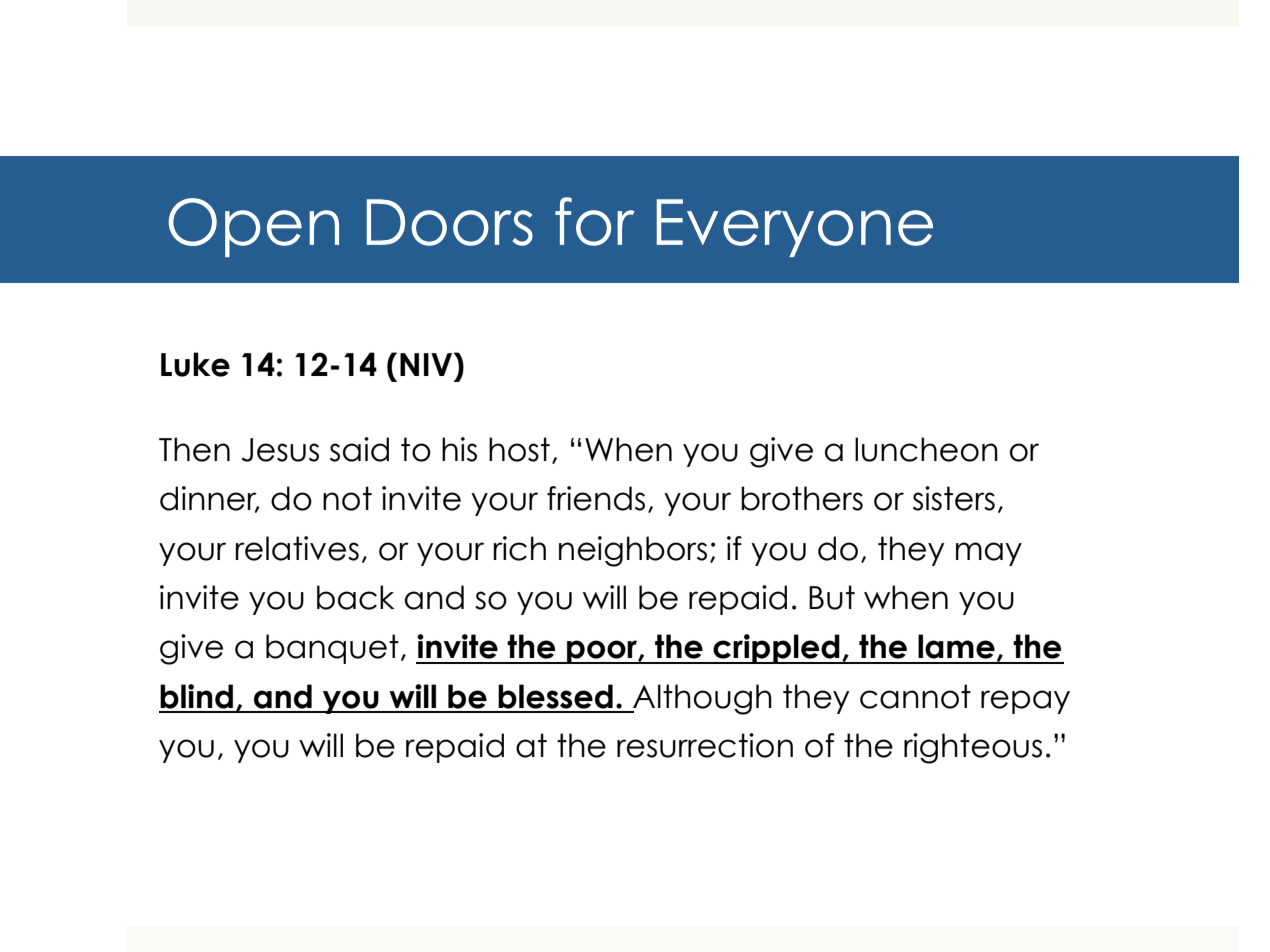 The width and height of the screenshot is (1270, 952). Describe the element at coordinates (954, 498) in the screenshot. I see `sisters` at that location.
